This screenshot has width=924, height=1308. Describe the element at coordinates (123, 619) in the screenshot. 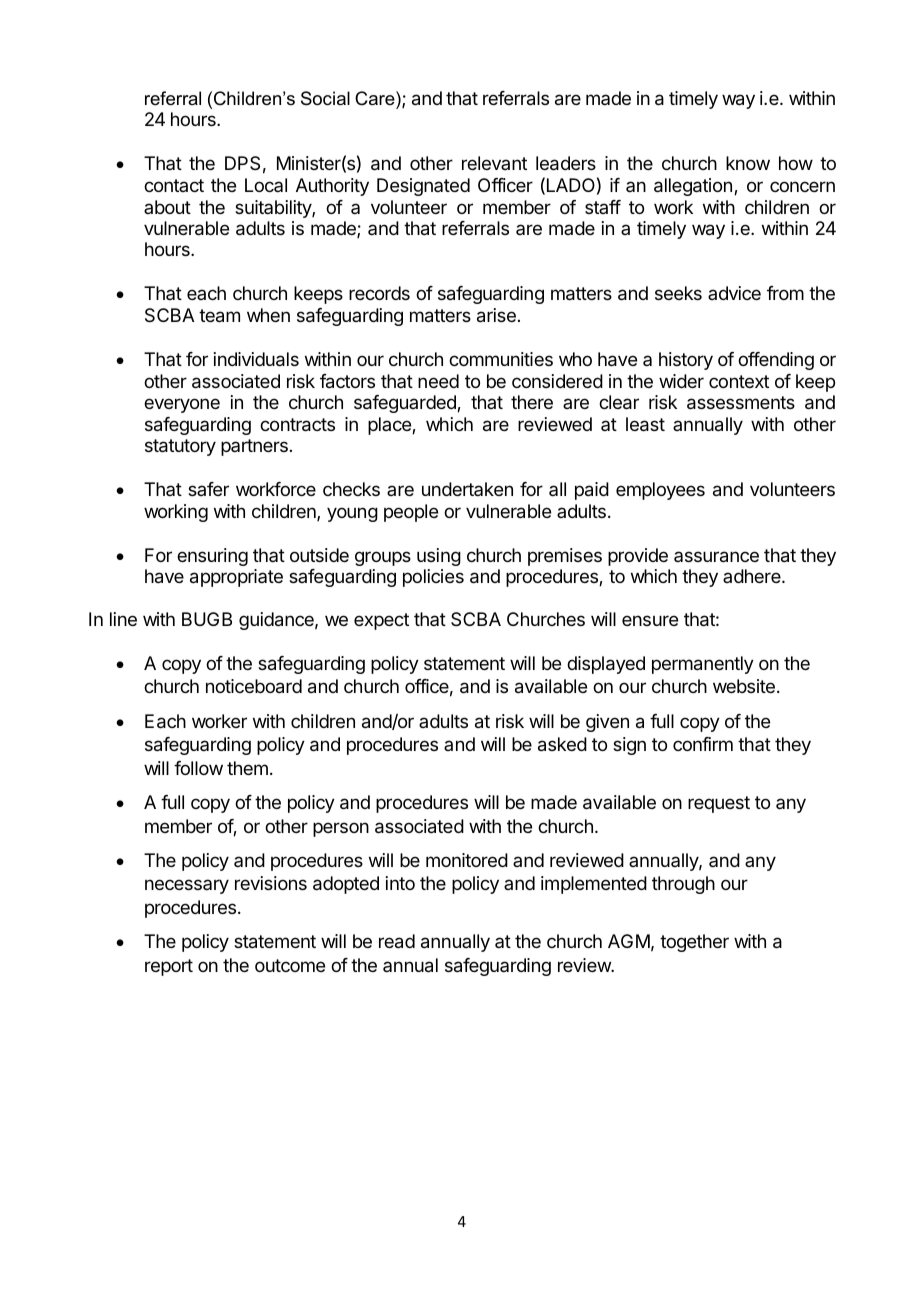

I see `line` at that location.
